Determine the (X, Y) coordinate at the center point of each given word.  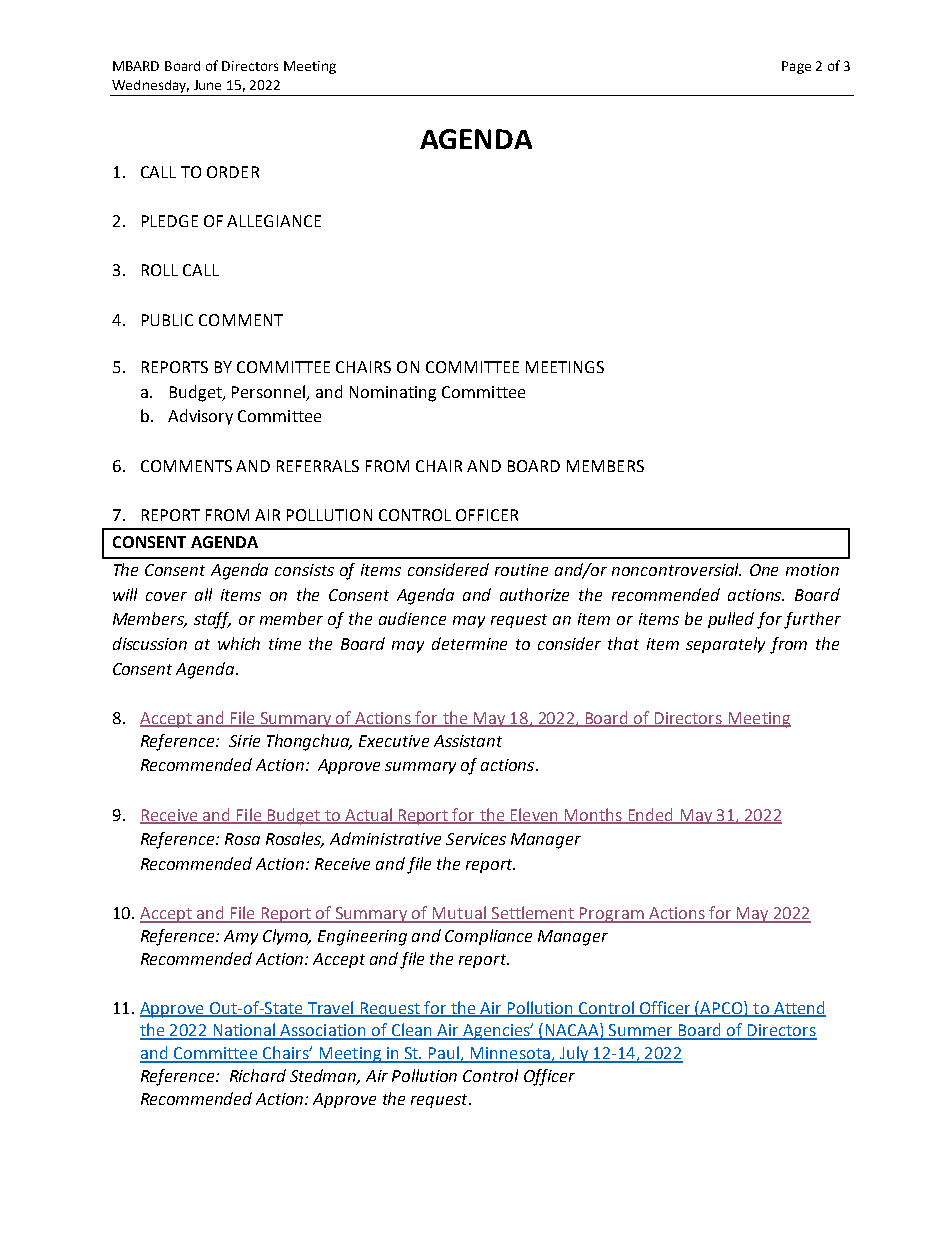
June (207, 85)
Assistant (468, 741)
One (764, 570)
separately (725, 645)
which (239, 643)
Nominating (393, 394)
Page (796, 67)
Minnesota (510, 1054)
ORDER (233, 172)
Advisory (200, 417)
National (244, 1031)
